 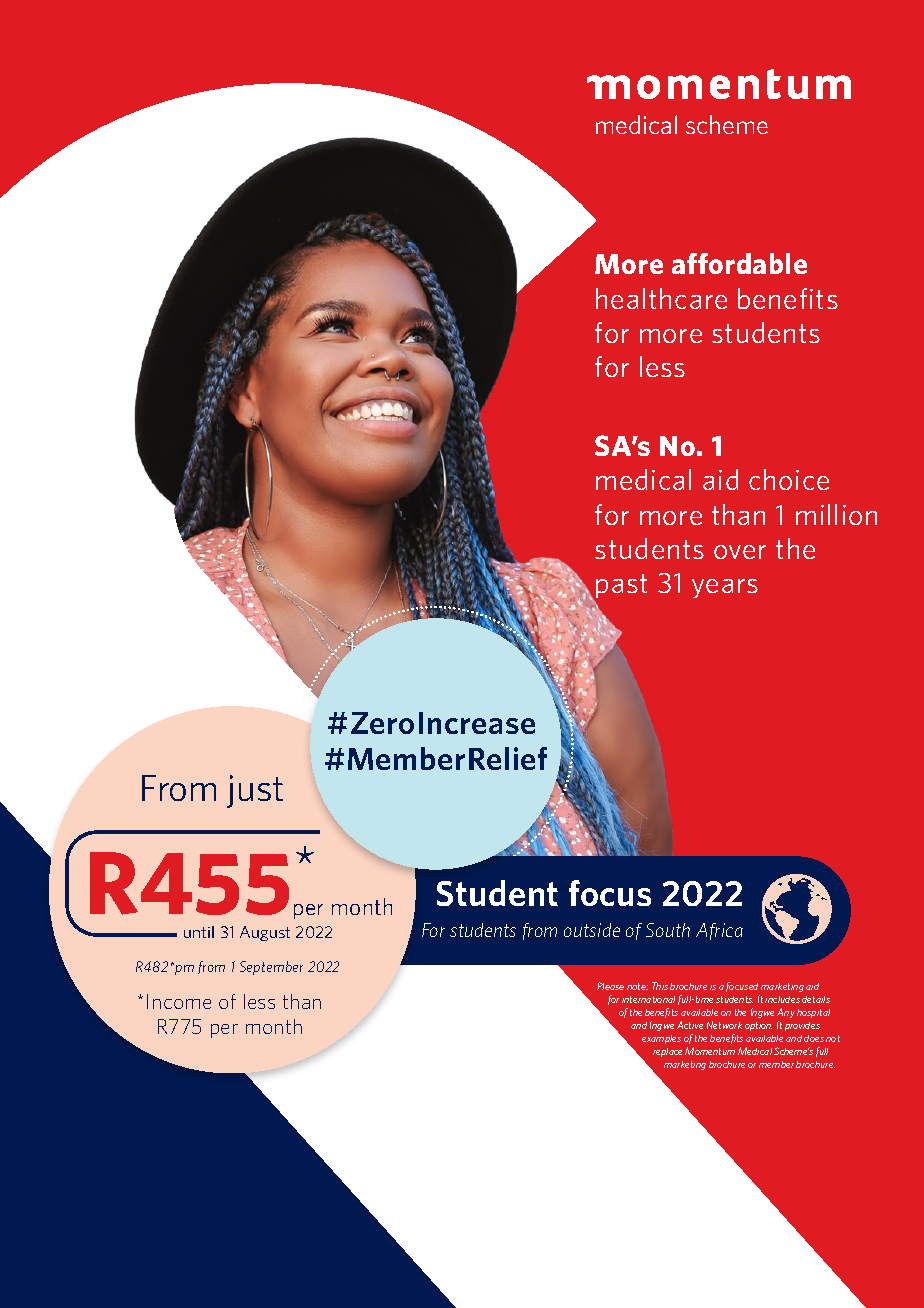 I want to click on past, so click(x=621, y=586).
